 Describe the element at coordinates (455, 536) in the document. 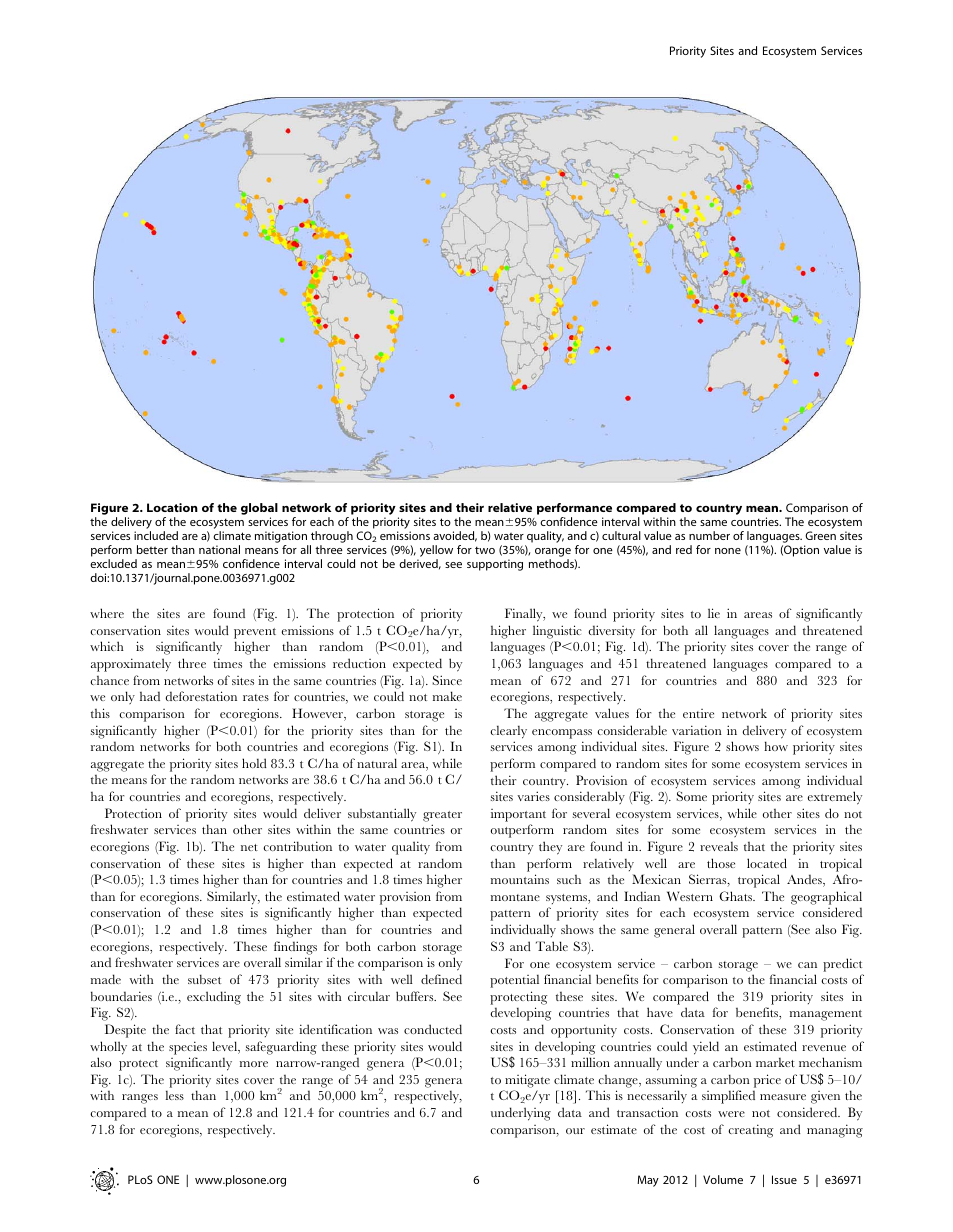

I see `avoided` at that location.
